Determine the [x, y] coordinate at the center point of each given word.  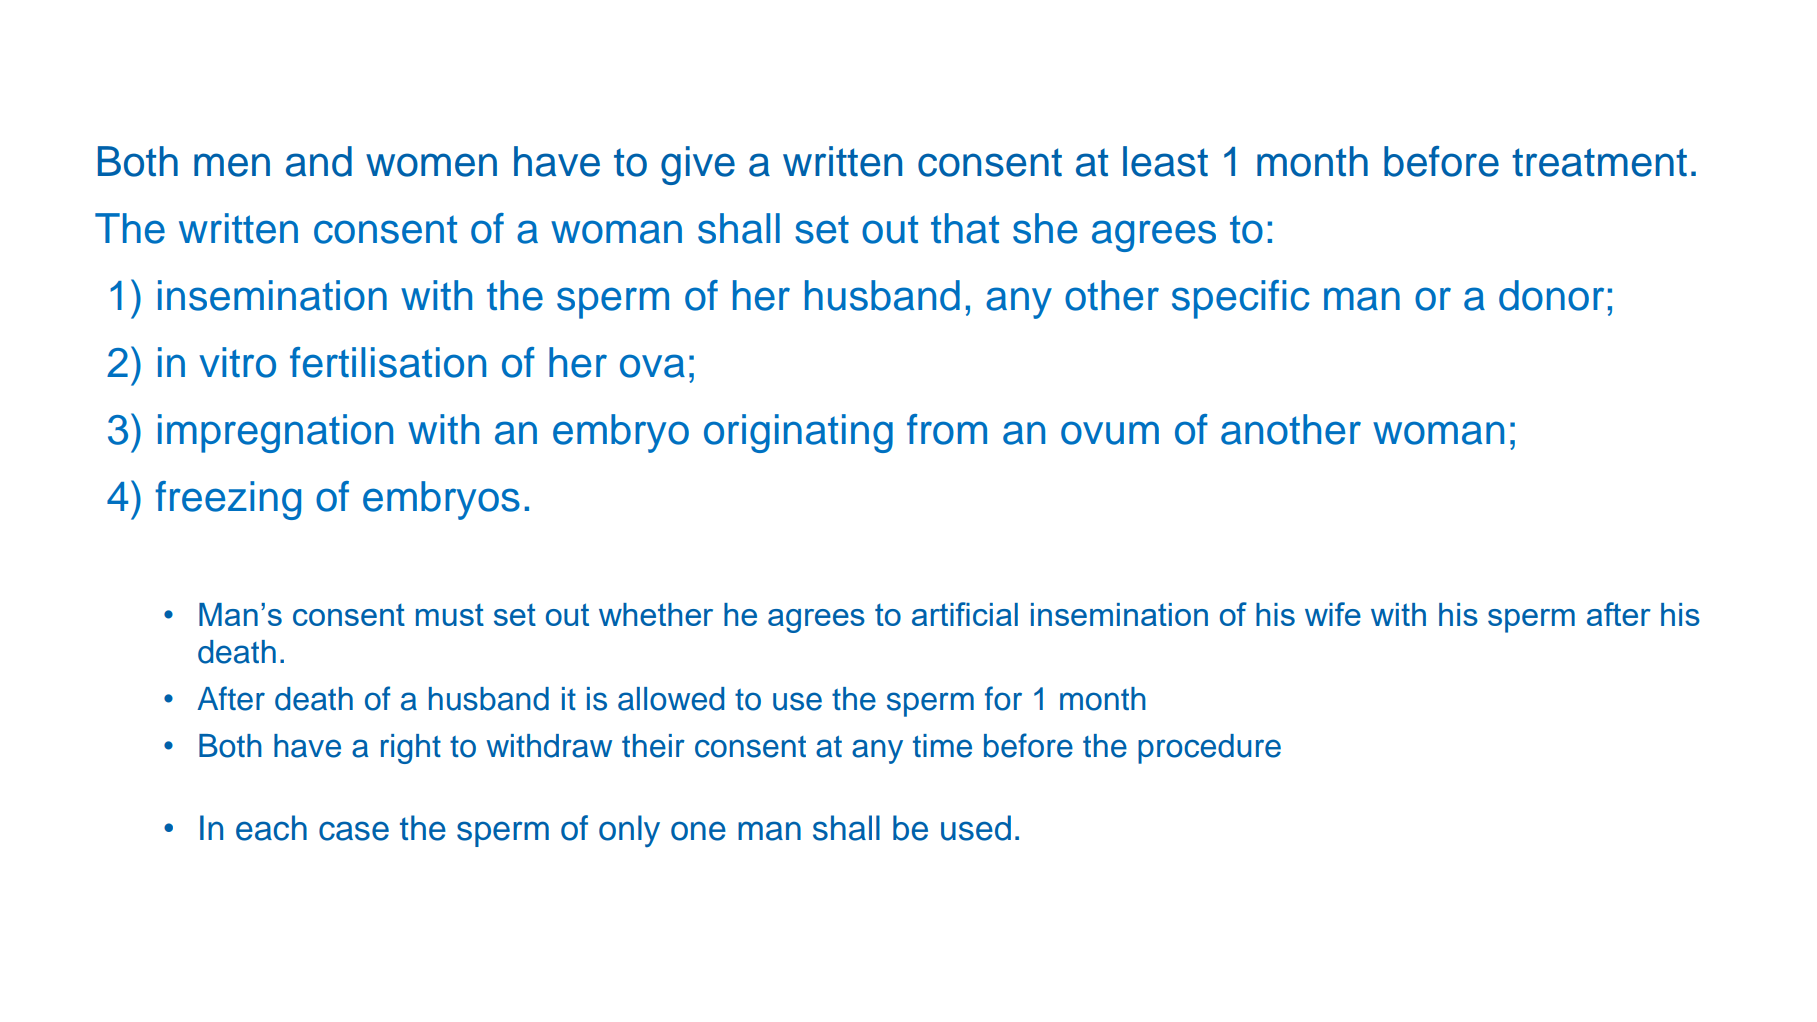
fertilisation [388, 362]
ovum [1110, 433]
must [450, 615]
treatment [1599, 162]
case [354, 831]
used [976, 828]
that [965, 228]
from [947, 429]
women [431, 165]
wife [1333, 614]
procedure [1209, 749]
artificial [965, 614]
